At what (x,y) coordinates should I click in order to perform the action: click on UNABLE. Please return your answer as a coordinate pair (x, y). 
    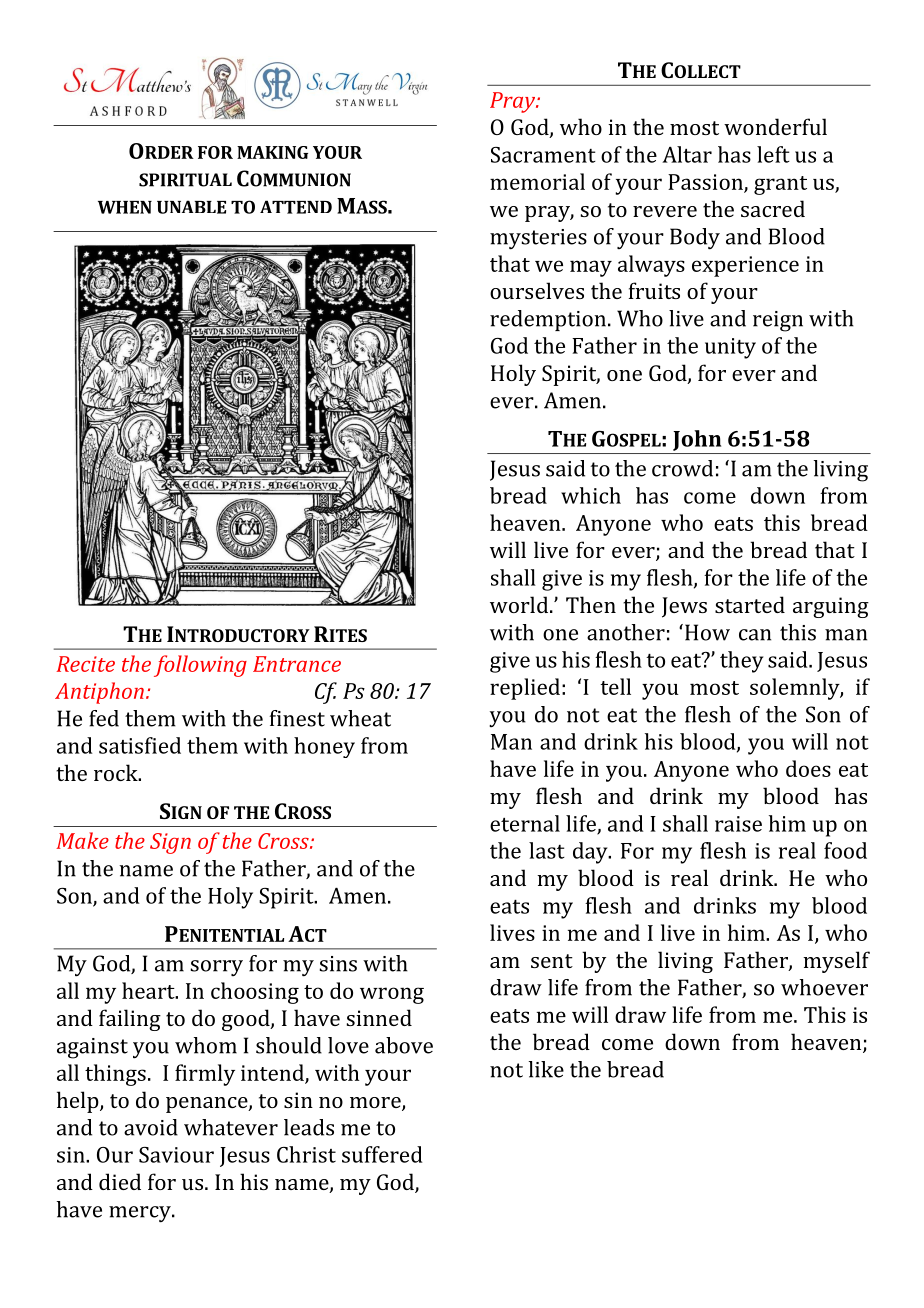
    Looking at the image, I should click on (191, 207).
